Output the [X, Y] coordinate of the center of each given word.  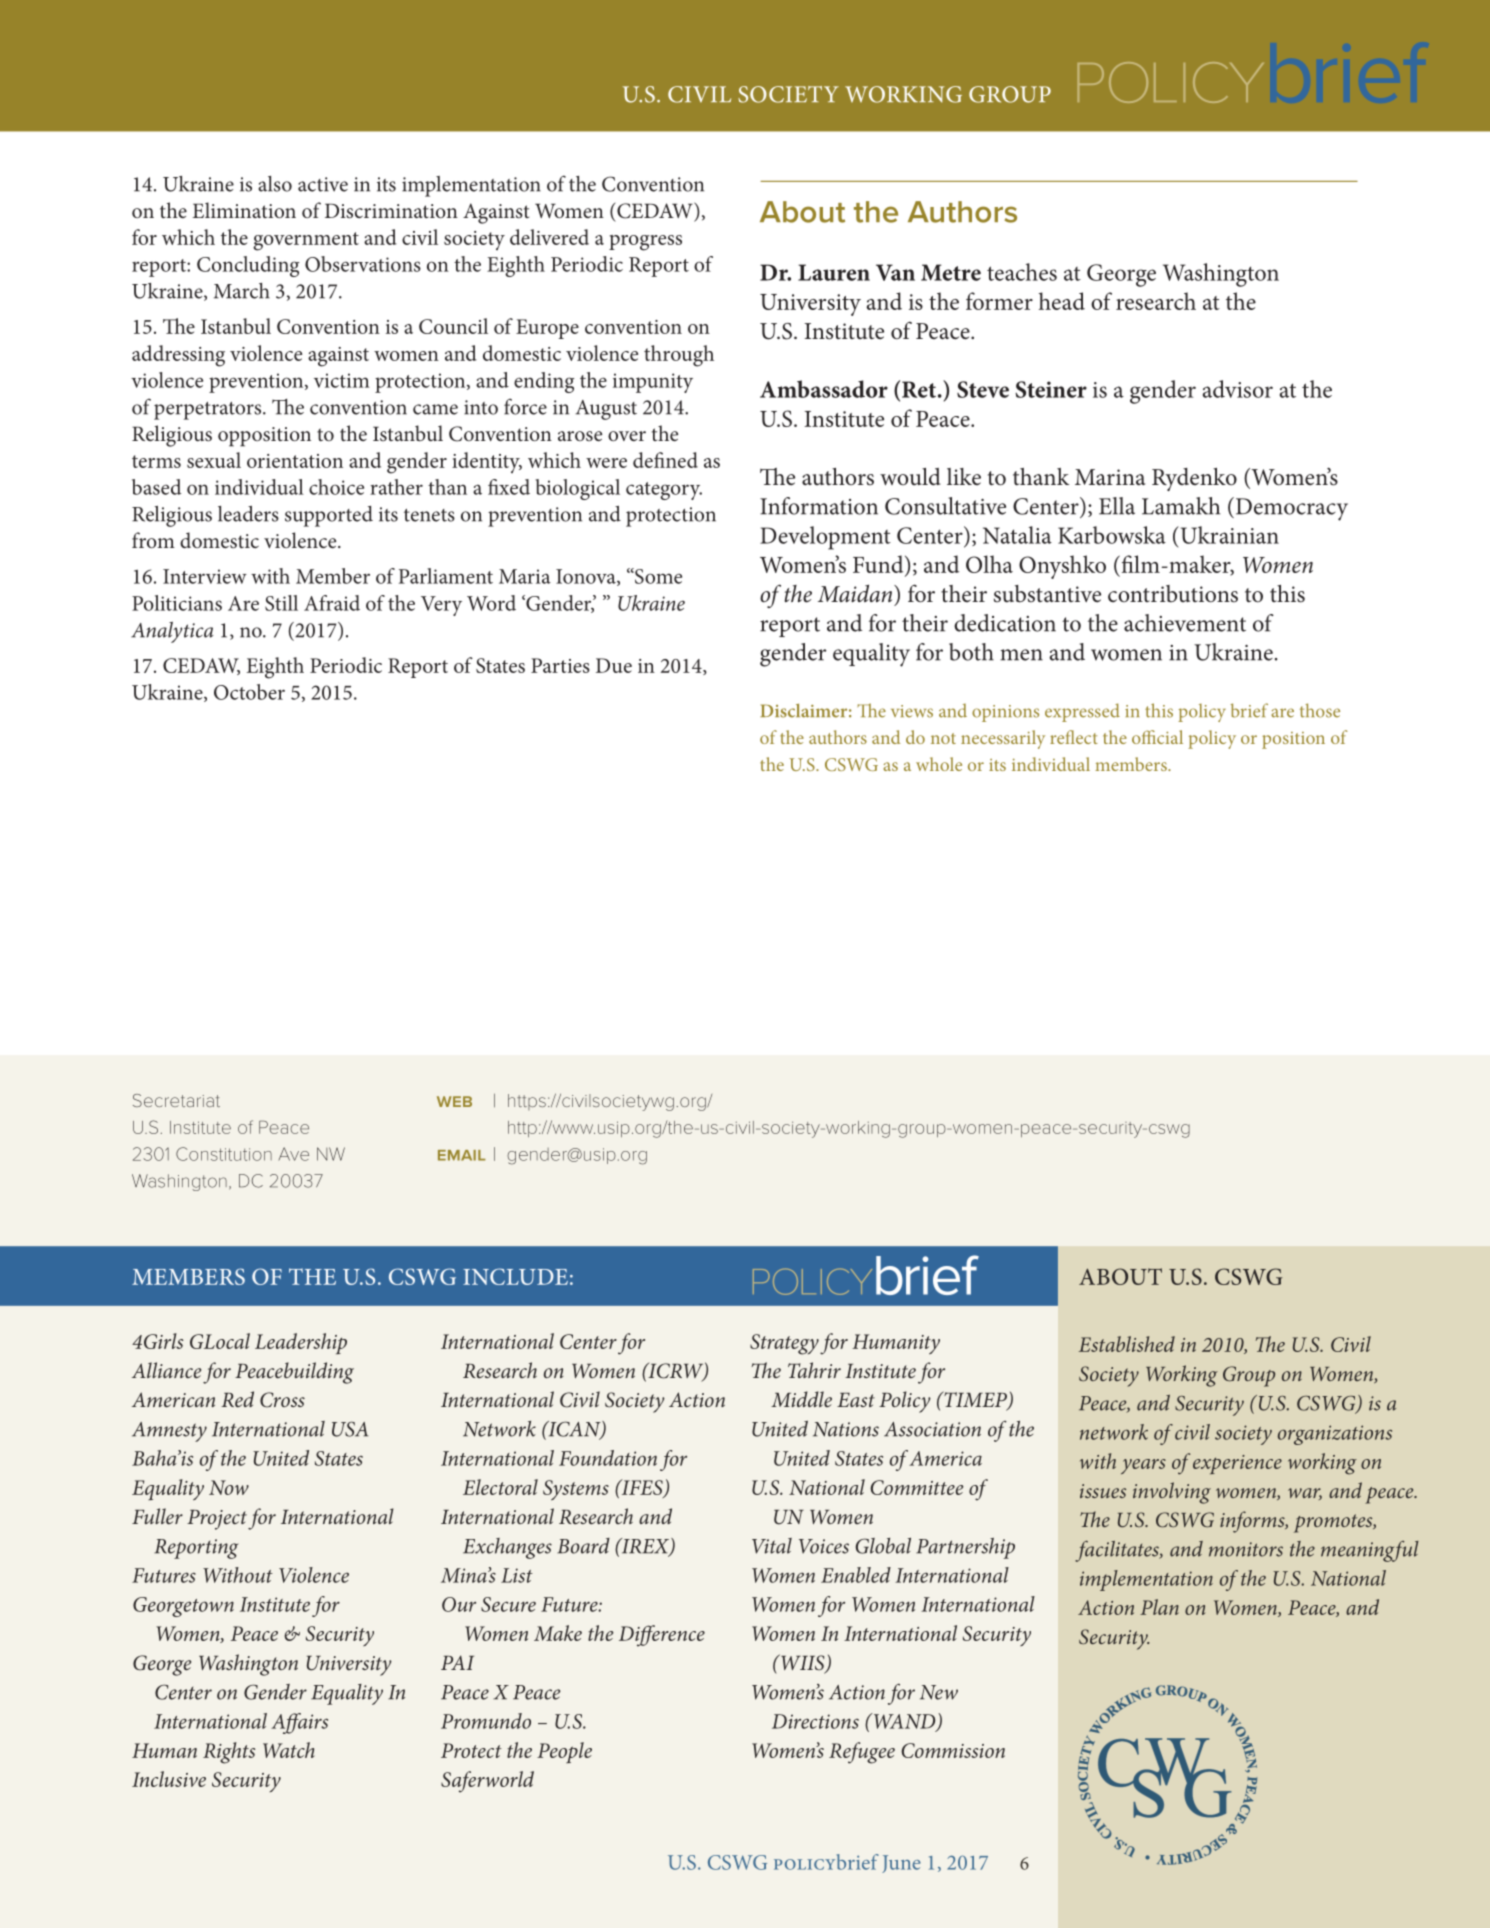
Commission [953, 1750]
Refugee [862, 1753]
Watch [289, 1750]
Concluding [248, 266]
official [1157, 737]
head [1062, 301]
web [454, 1101]
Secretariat [176, 1100]
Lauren [834, 272]
